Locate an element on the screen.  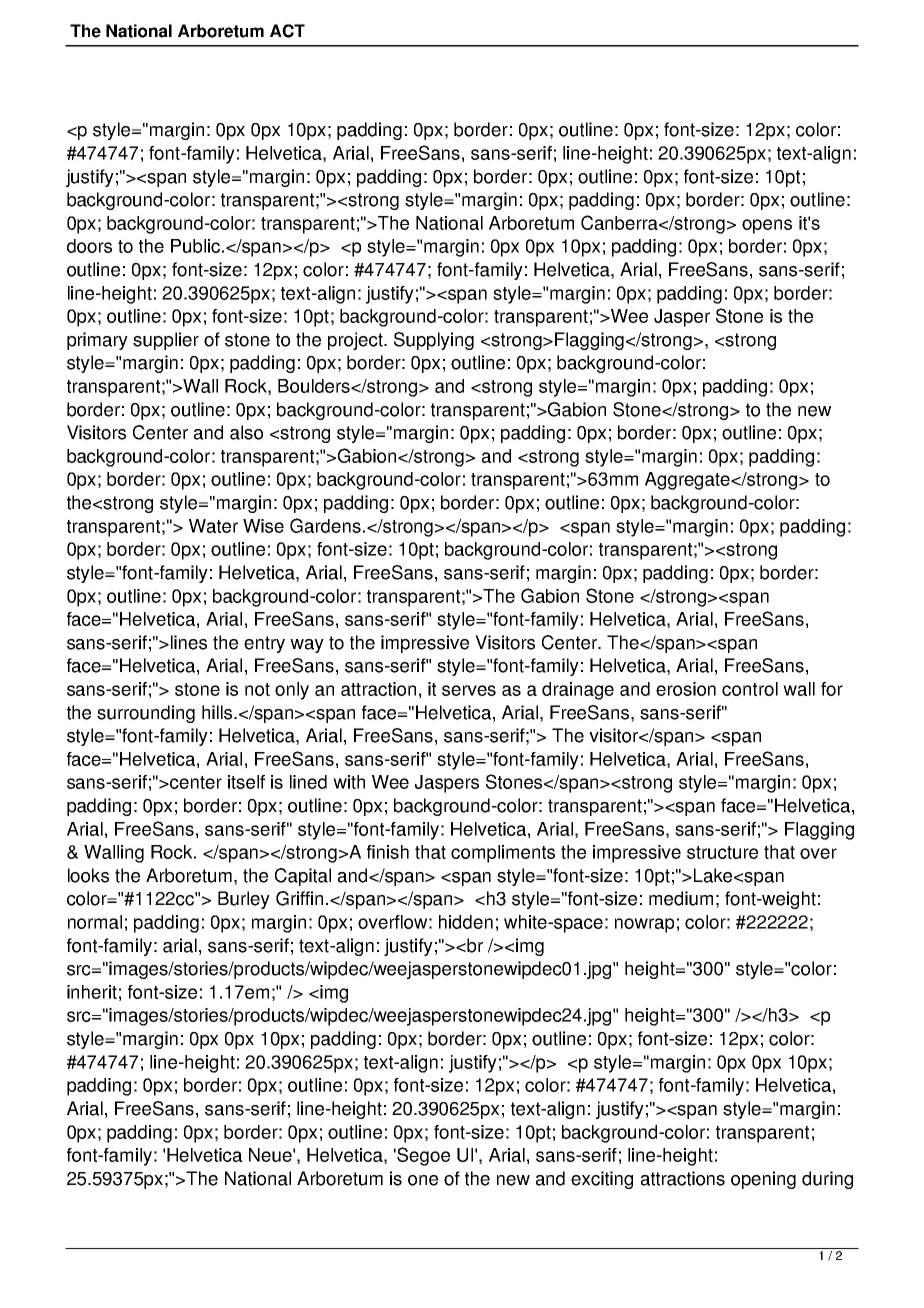
inherit is located at coordinates (92, 992).
